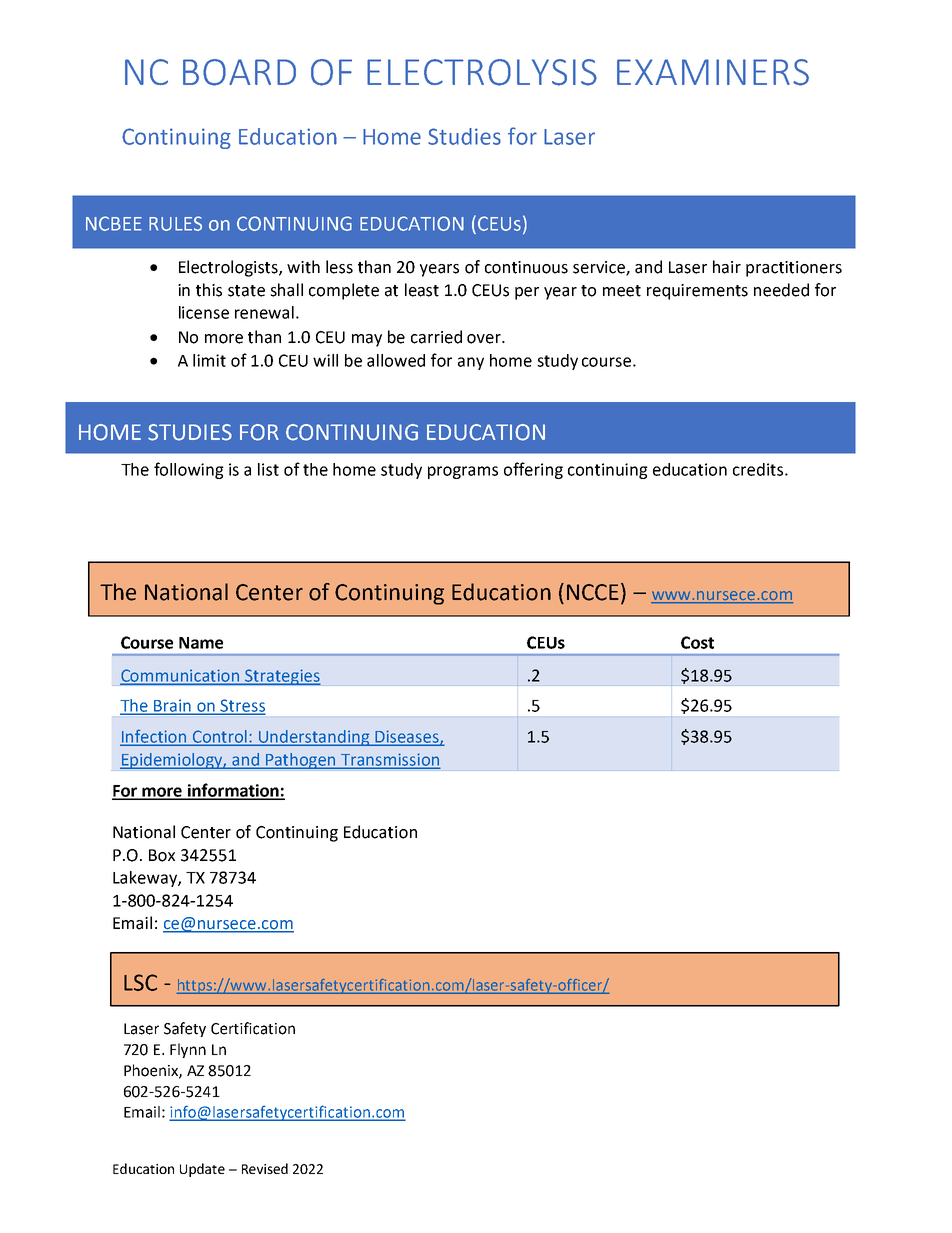 The width and height of the screenshot is (952, 1233). What do you see at coordinates (188, 1050) in the screenshot?
I see `Flynn` at bounding box center [188, 1050].
